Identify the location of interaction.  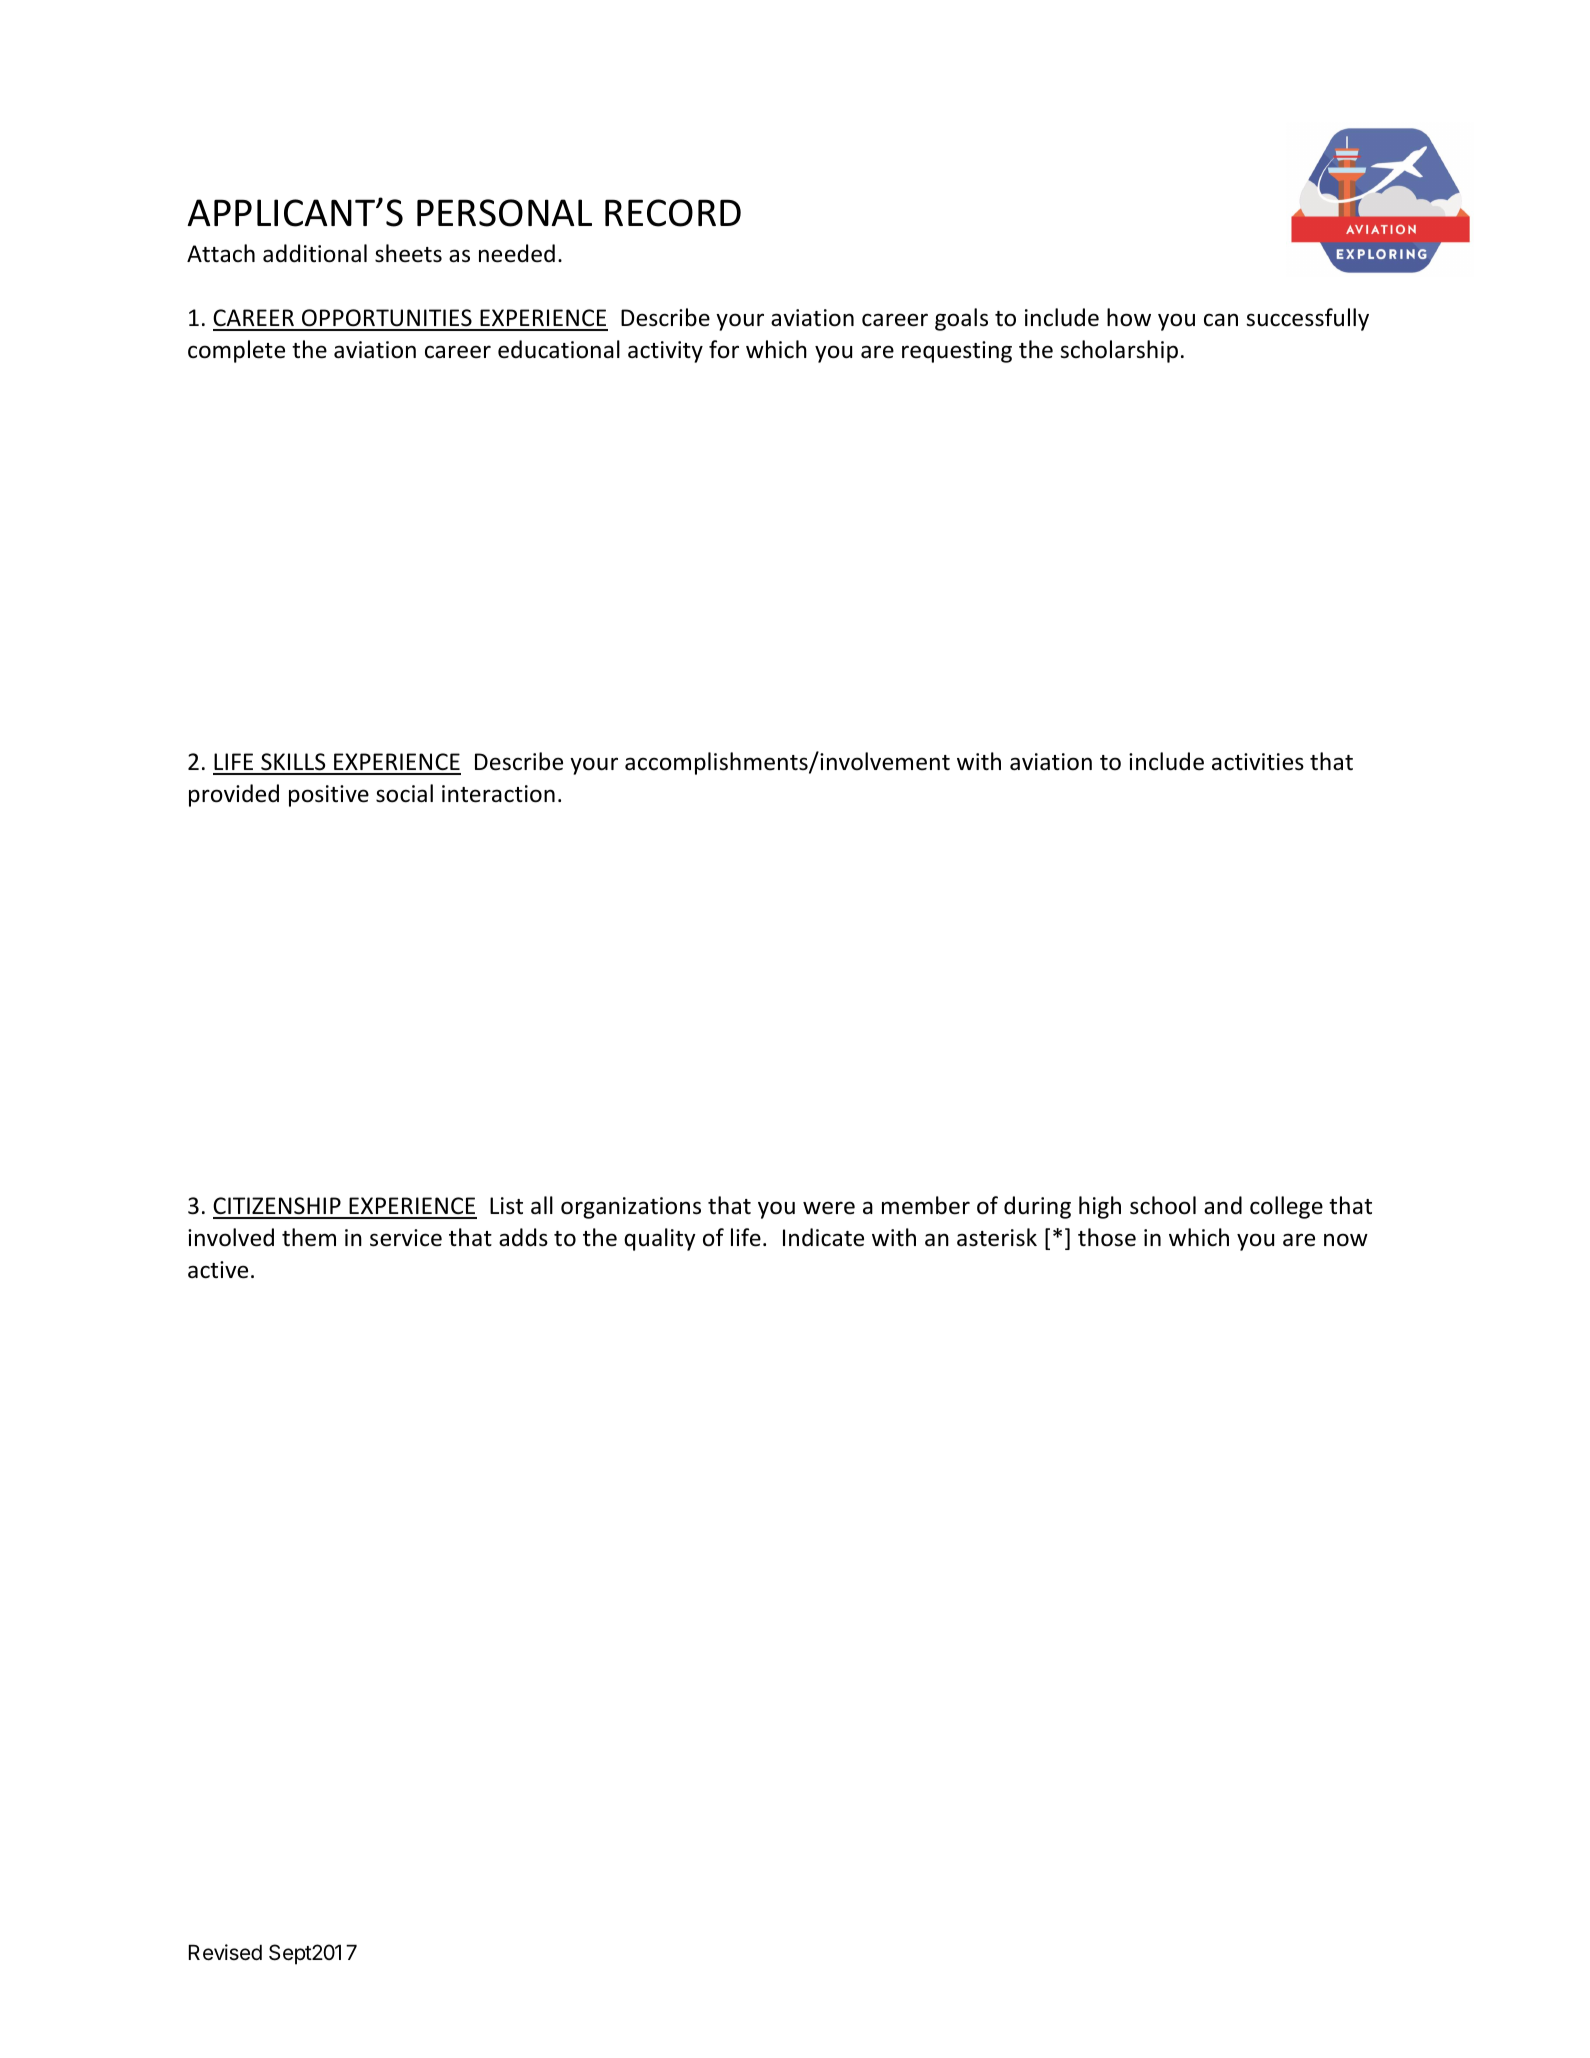
(498, 794).
